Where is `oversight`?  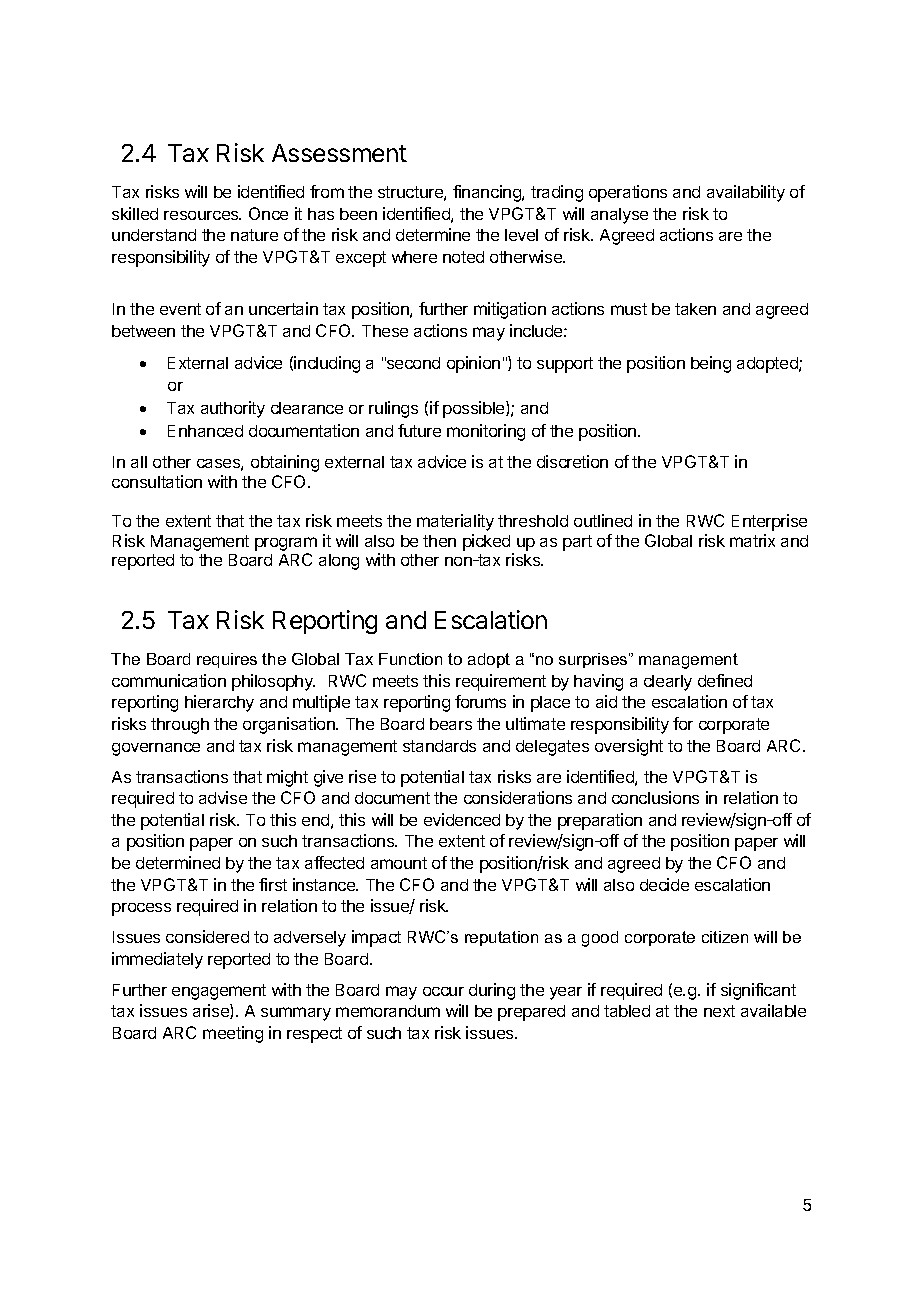 oversight is located at coordinates (629, 747).
